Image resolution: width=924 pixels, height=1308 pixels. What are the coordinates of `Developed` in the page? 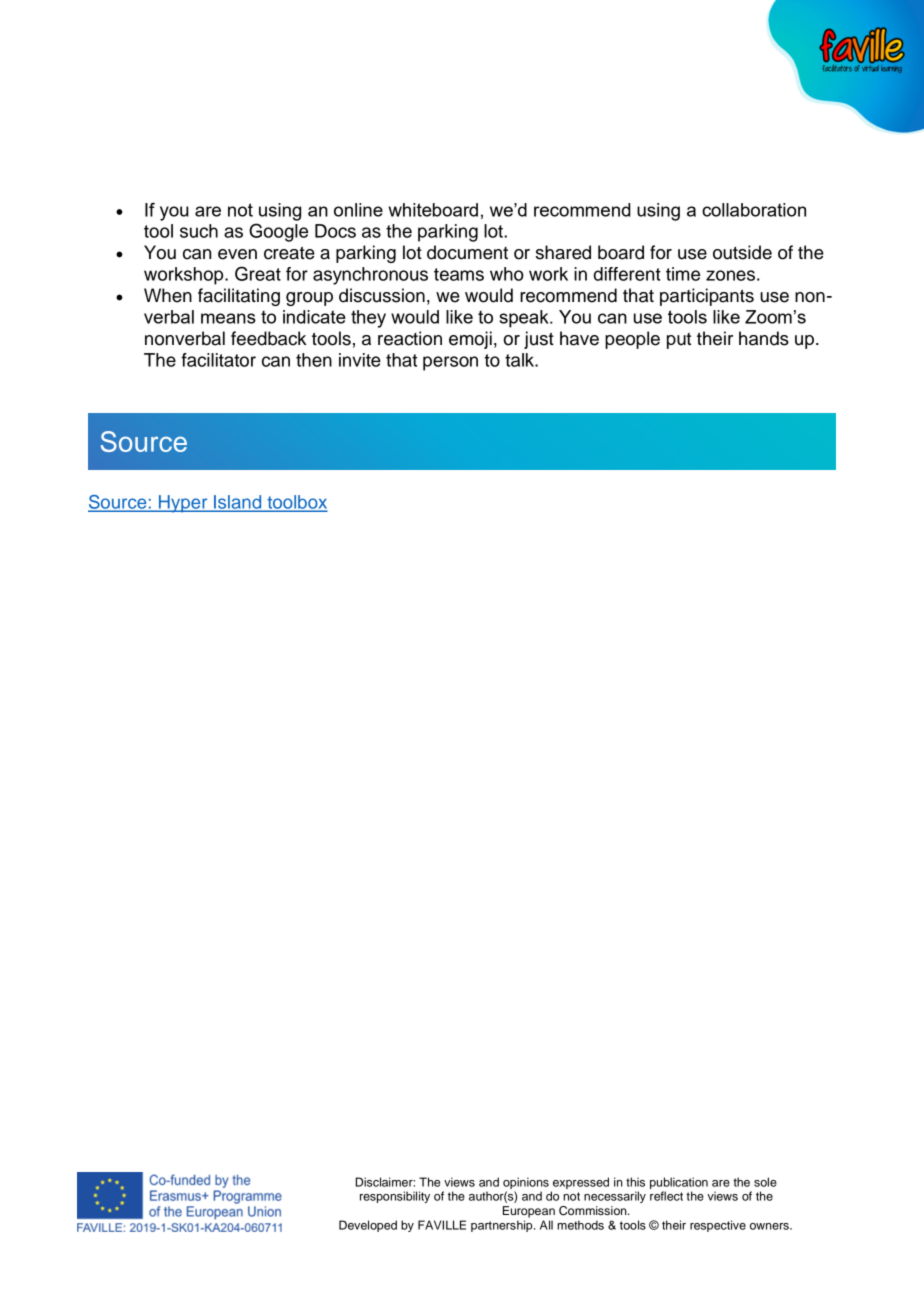 It's located at (368, 1226).
